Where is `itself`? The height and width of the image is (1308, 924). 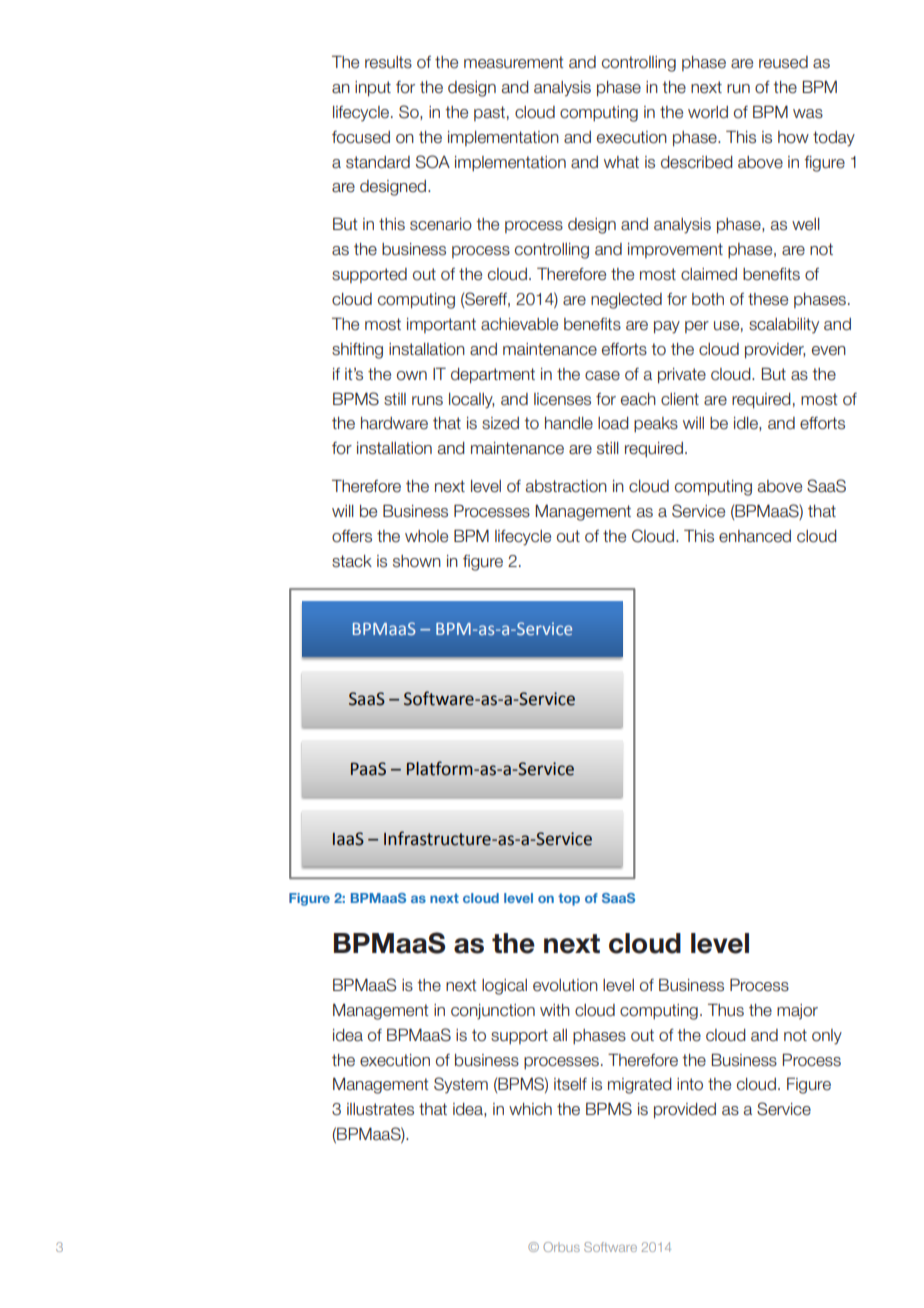
itself is located at coordinates (570, 1084).
